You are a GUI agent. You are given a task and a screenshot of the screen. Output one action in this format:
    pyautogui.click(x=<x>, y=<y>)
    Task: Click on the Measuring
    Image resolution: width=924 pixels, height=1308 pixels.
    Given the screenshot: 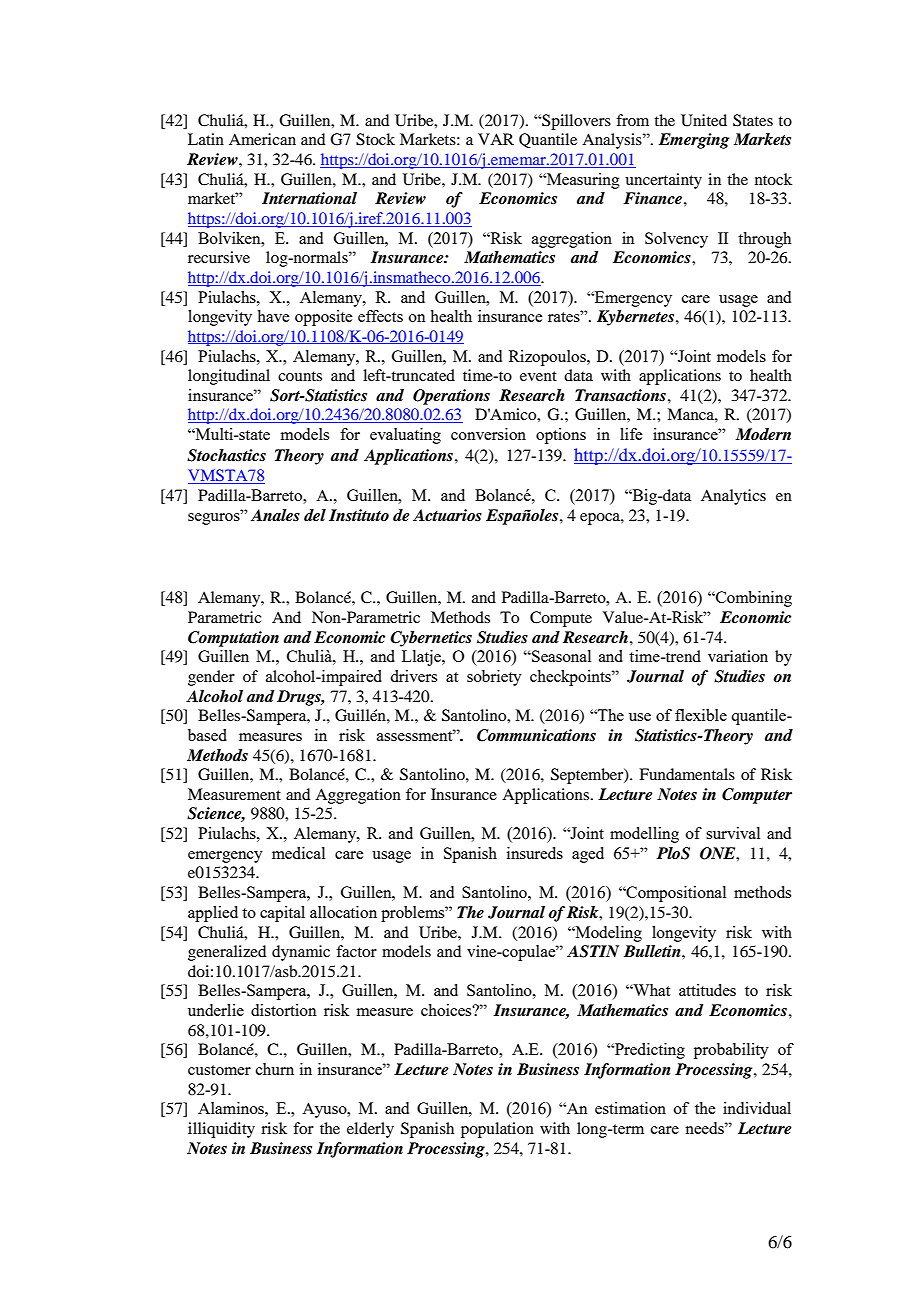 What is the action you would take?
    pyautogui.click(x=582, y=181)
